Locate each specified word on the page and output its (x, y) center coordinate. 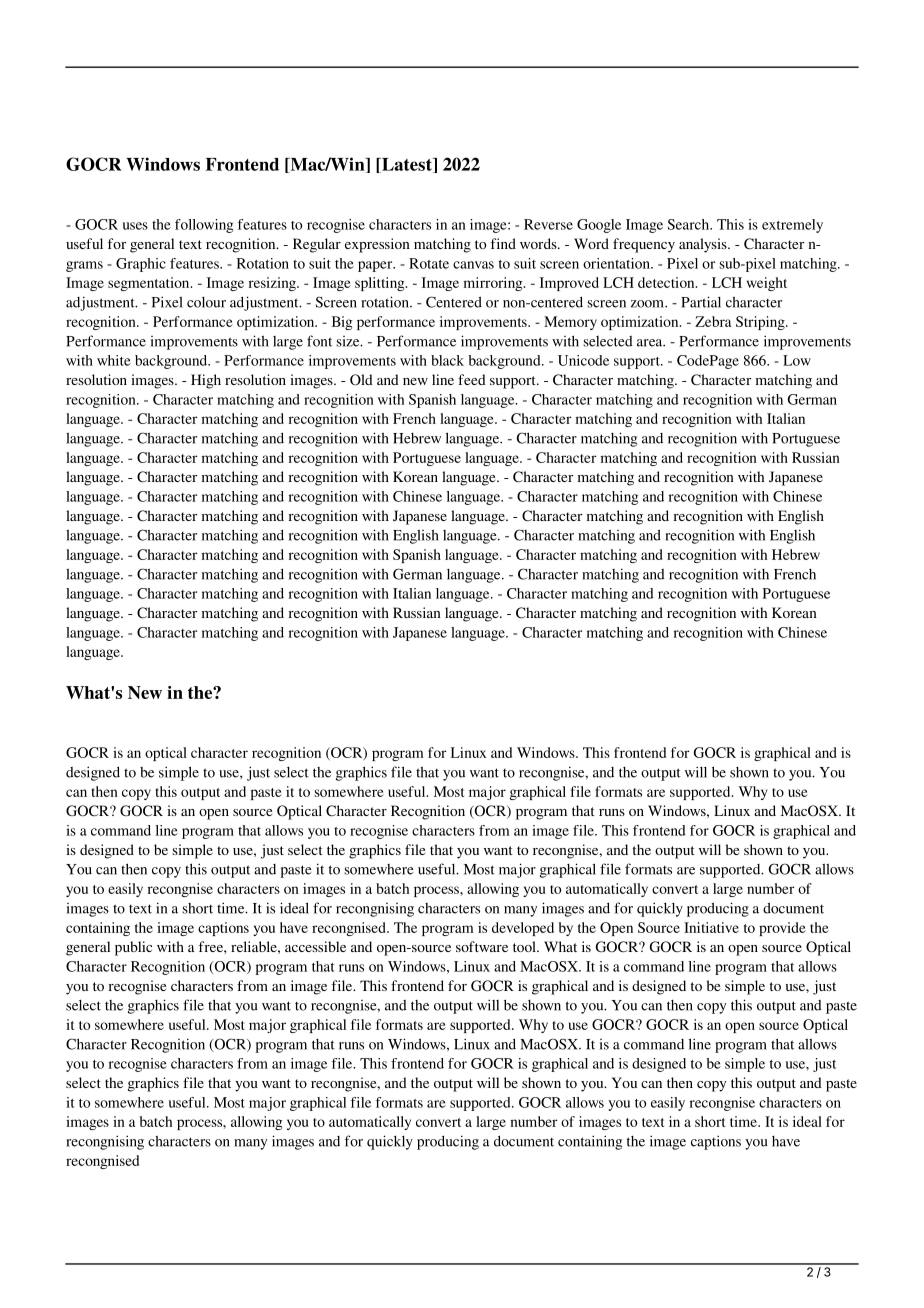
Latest (407, 165)
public (133, 948)
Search (690, 224)
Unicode (583, 360)
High (206, 381)
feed (472, 379)
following (204, 226)
